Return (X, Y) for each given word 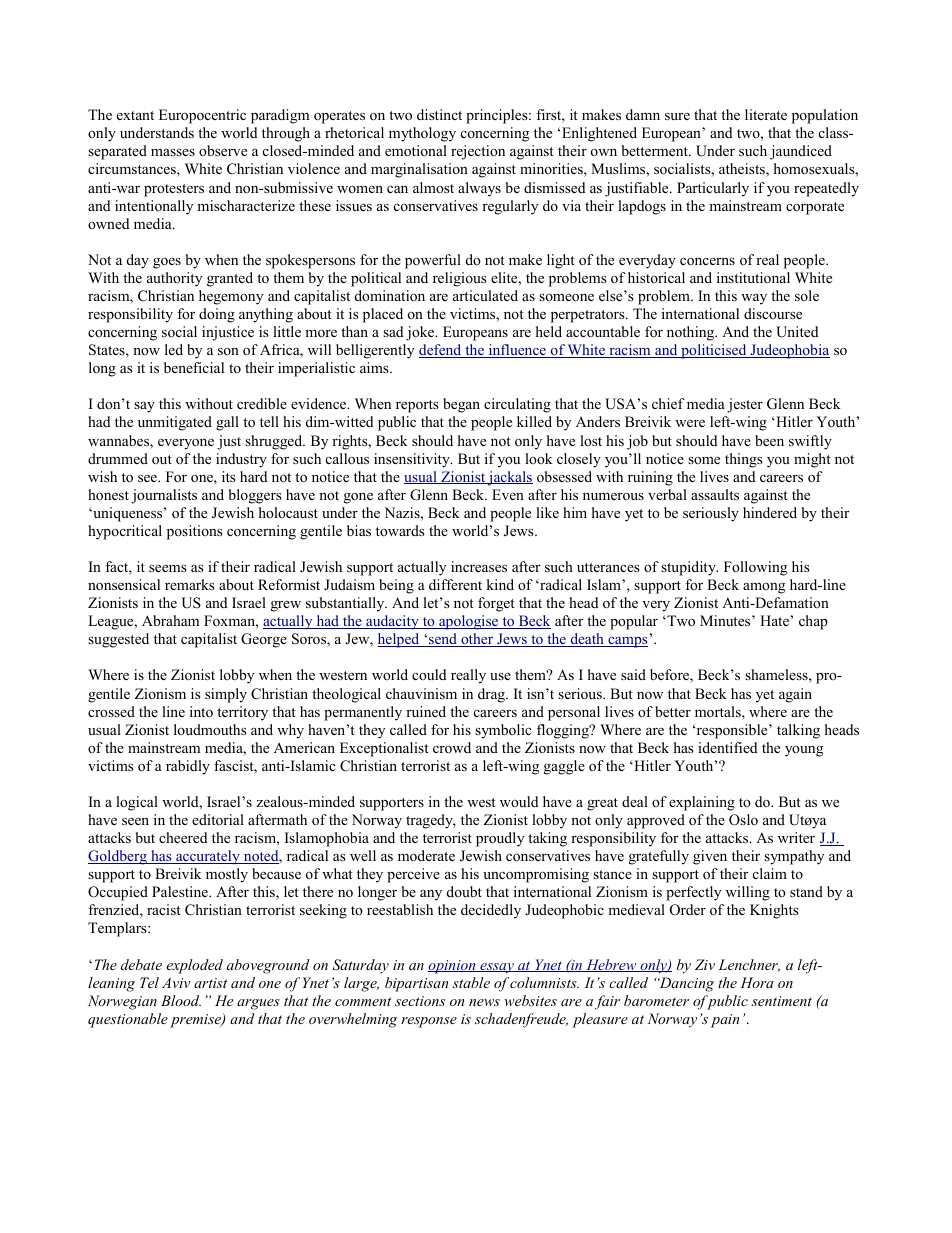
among (764, 588)
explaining (702, 803)
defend (441, 351)
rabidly (188, 767)
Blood (181, 1000)
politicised (714, 351)
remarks (190, 584)
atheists (743, 170)
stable (471, 982)
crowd (452, 747)
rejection (478, 152)
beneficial (194, 367)
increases (479, 566)
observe (223, 150)
